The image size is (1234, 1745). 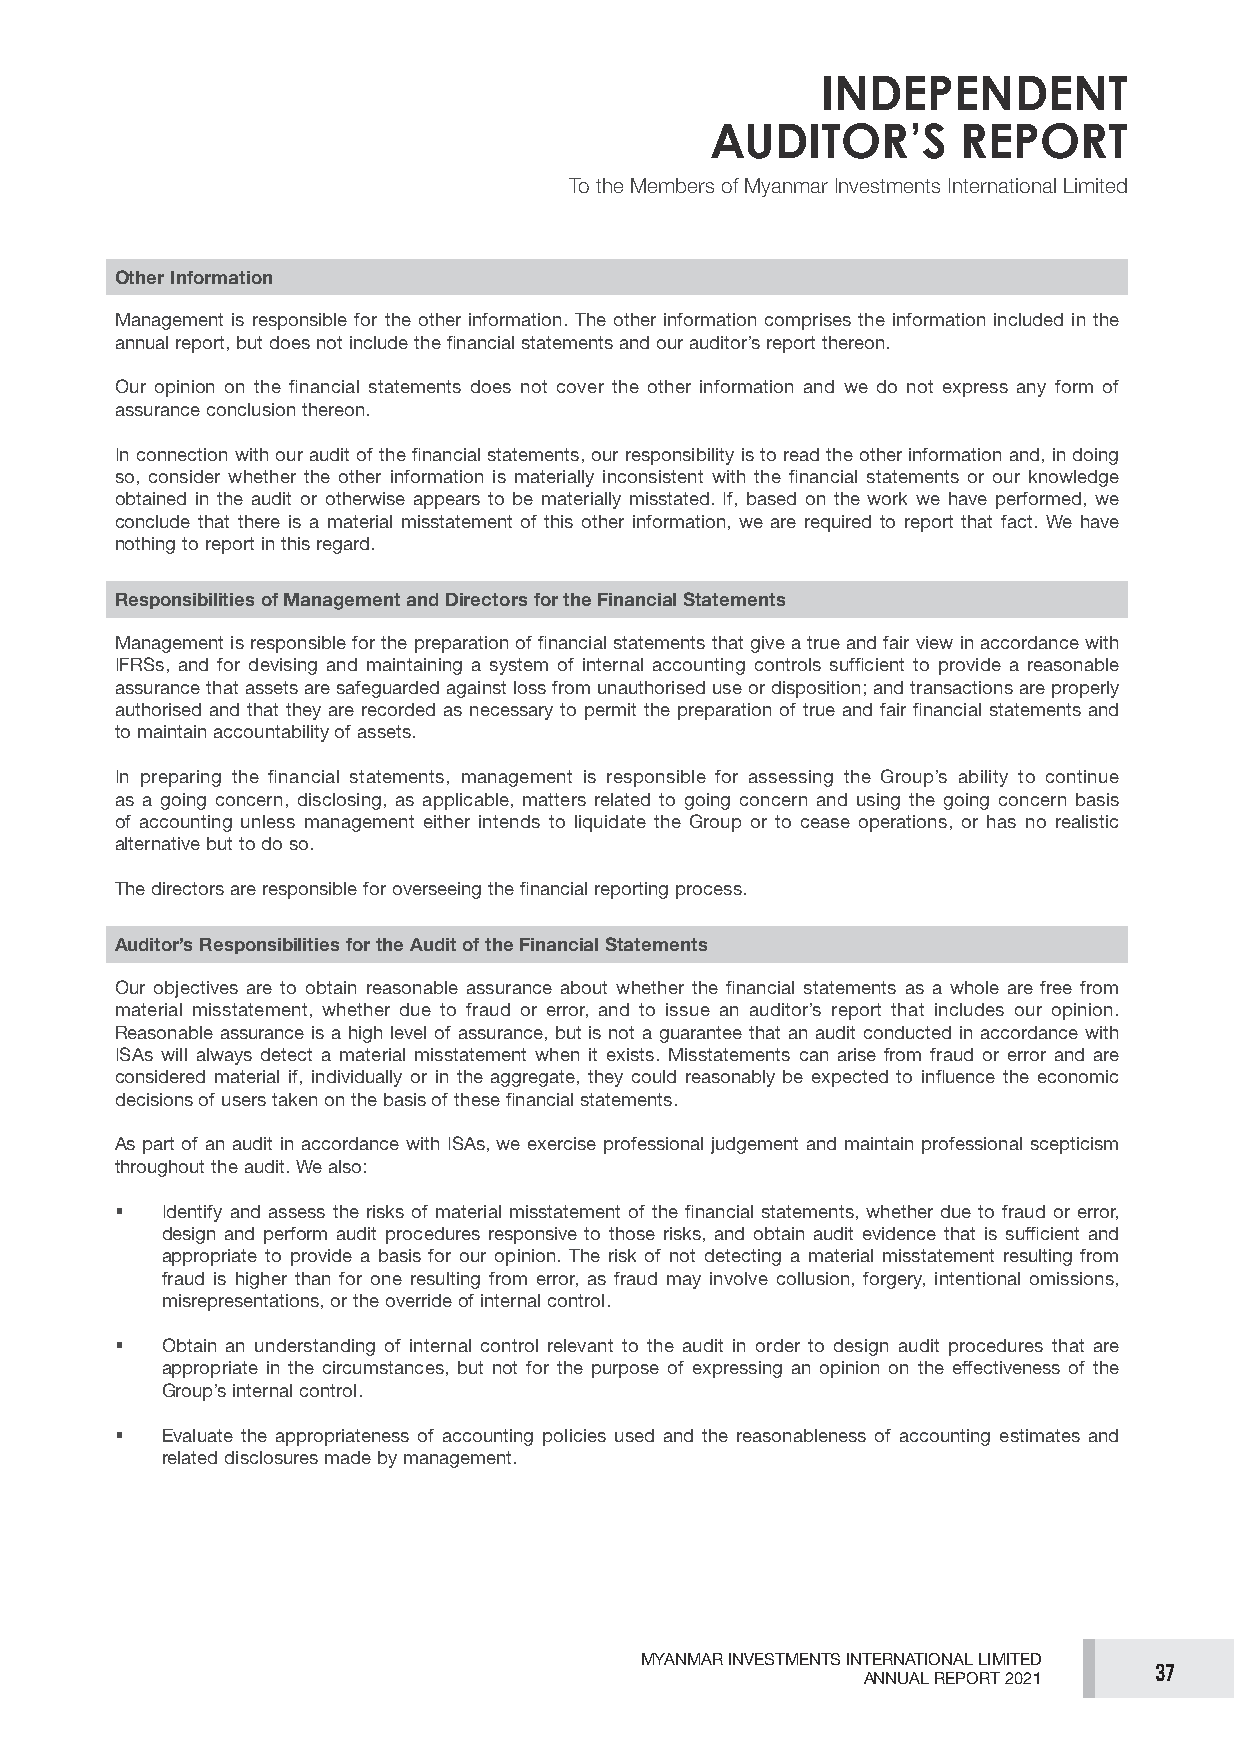 I want to click on regard, so click(x=343, y=545).
